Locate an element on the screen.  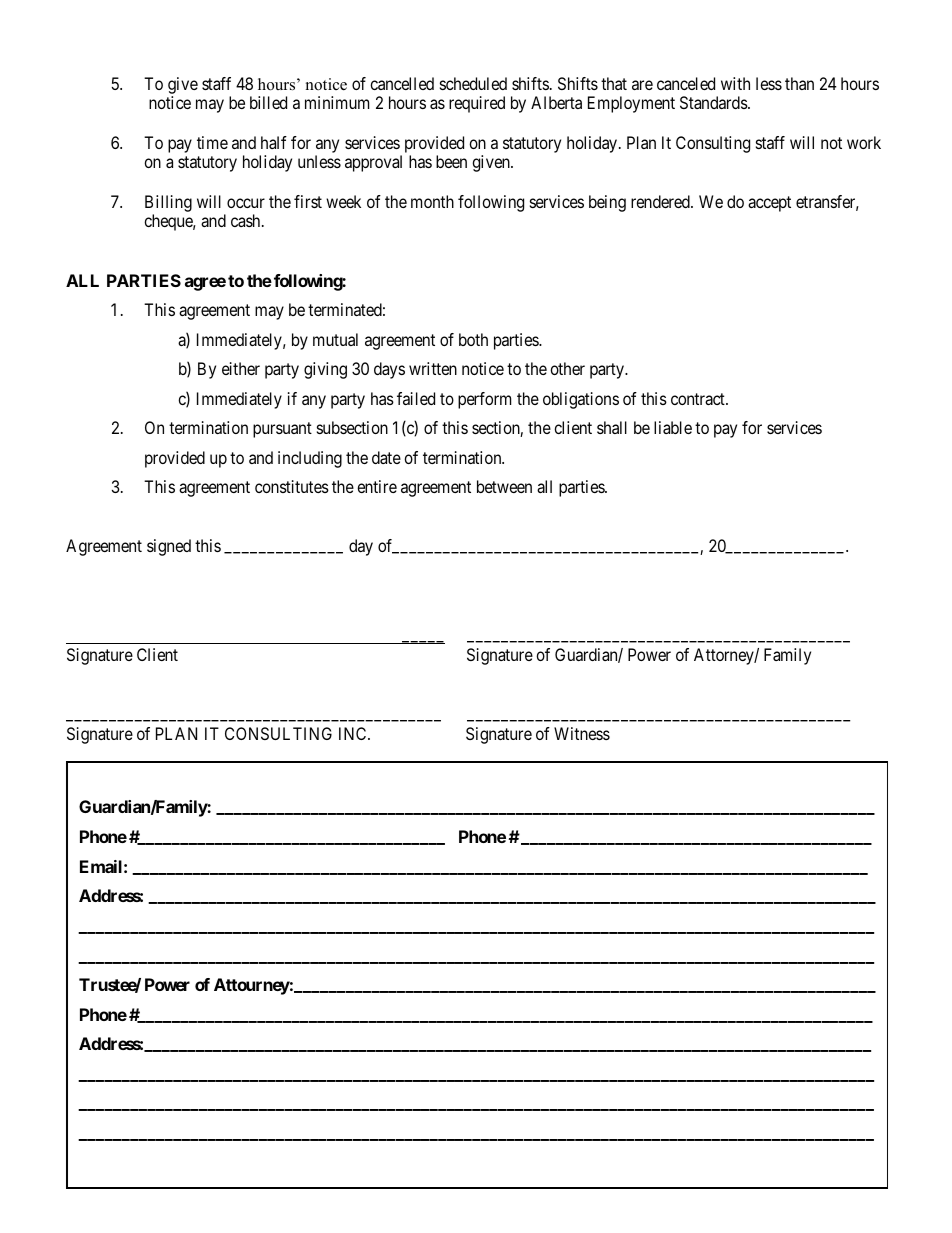
than is located at coordinates (799, 83).
